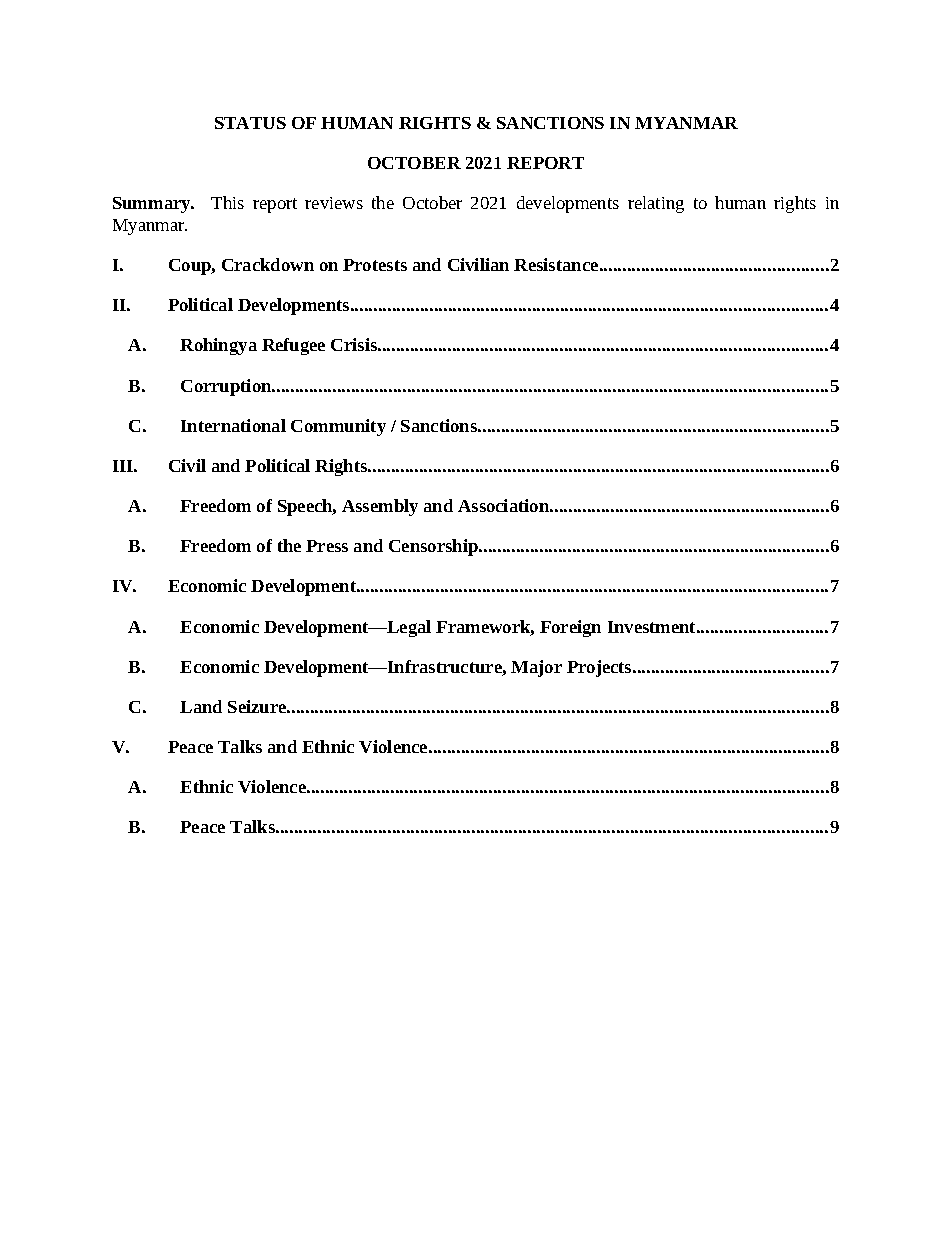 This image has height=1233, width=952. What do you see at coordinates (233, 425) in the image?
I see `International` at bounding box center [233, 425].
